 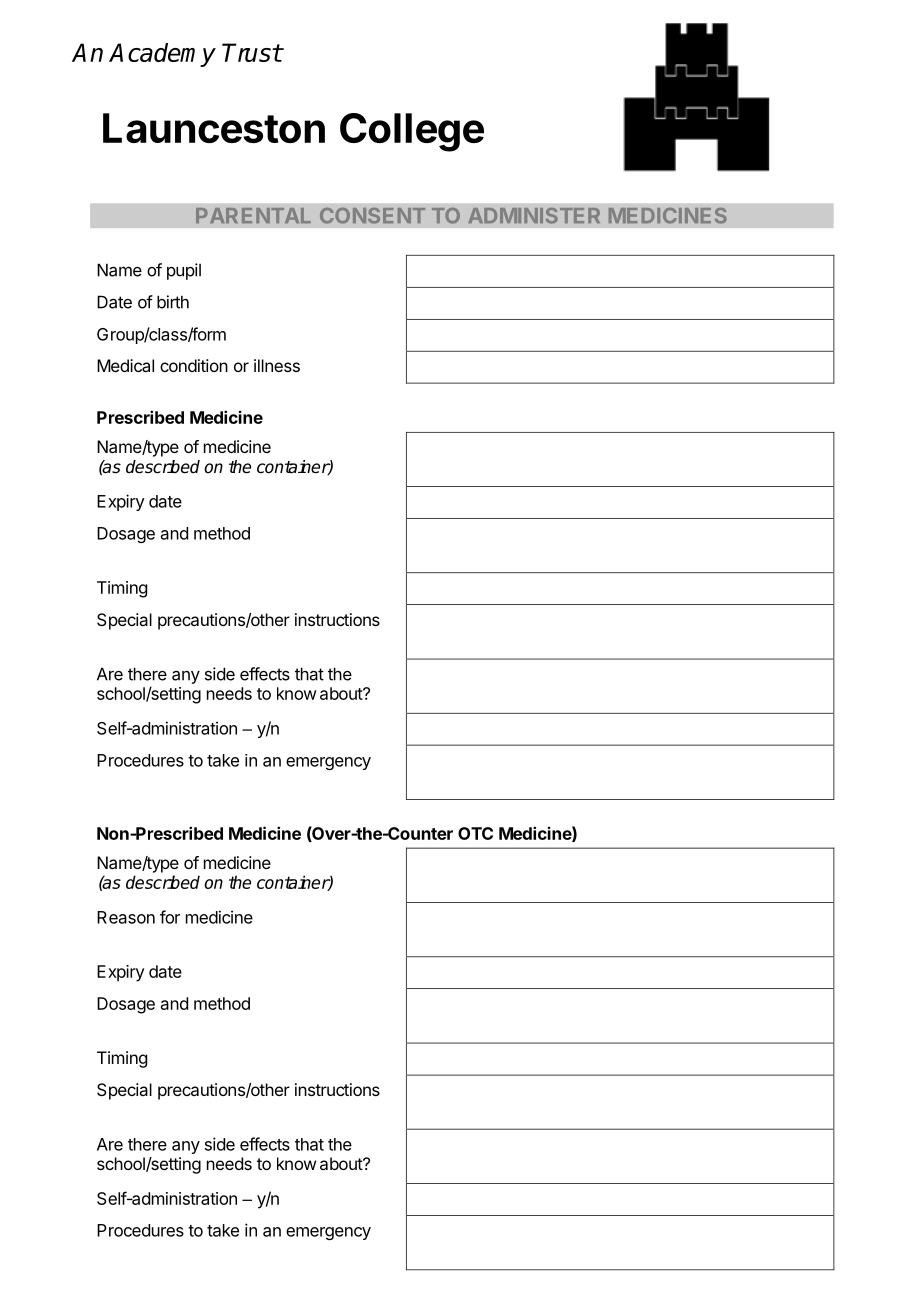 What do you see at coordinates (277, 365) in the screenshot?
I see `illness` at bounding box center [277, 365].
